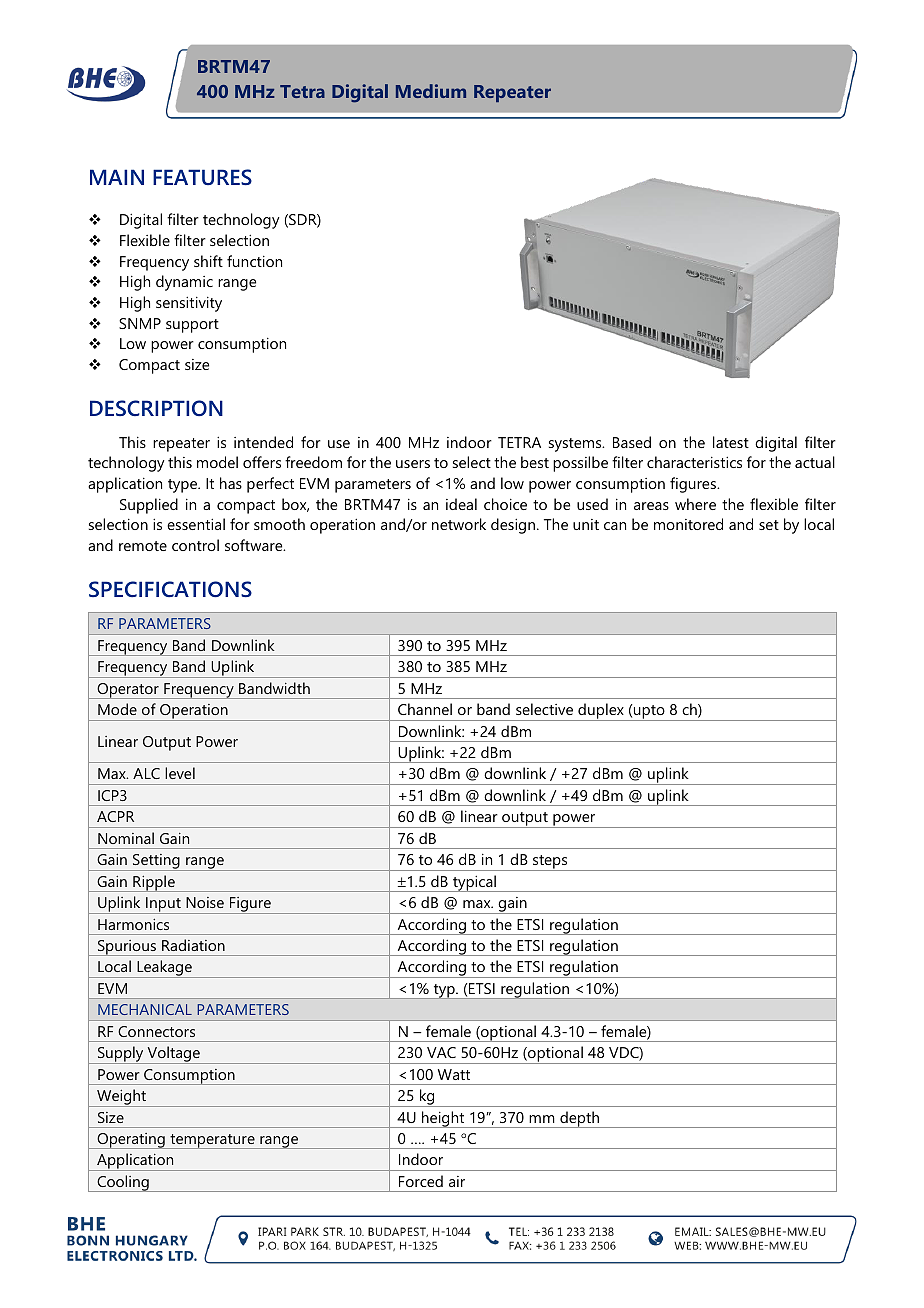 The width and height of the screenshot is (924, 1308). I want to click on Medium, so click(431, 91).
